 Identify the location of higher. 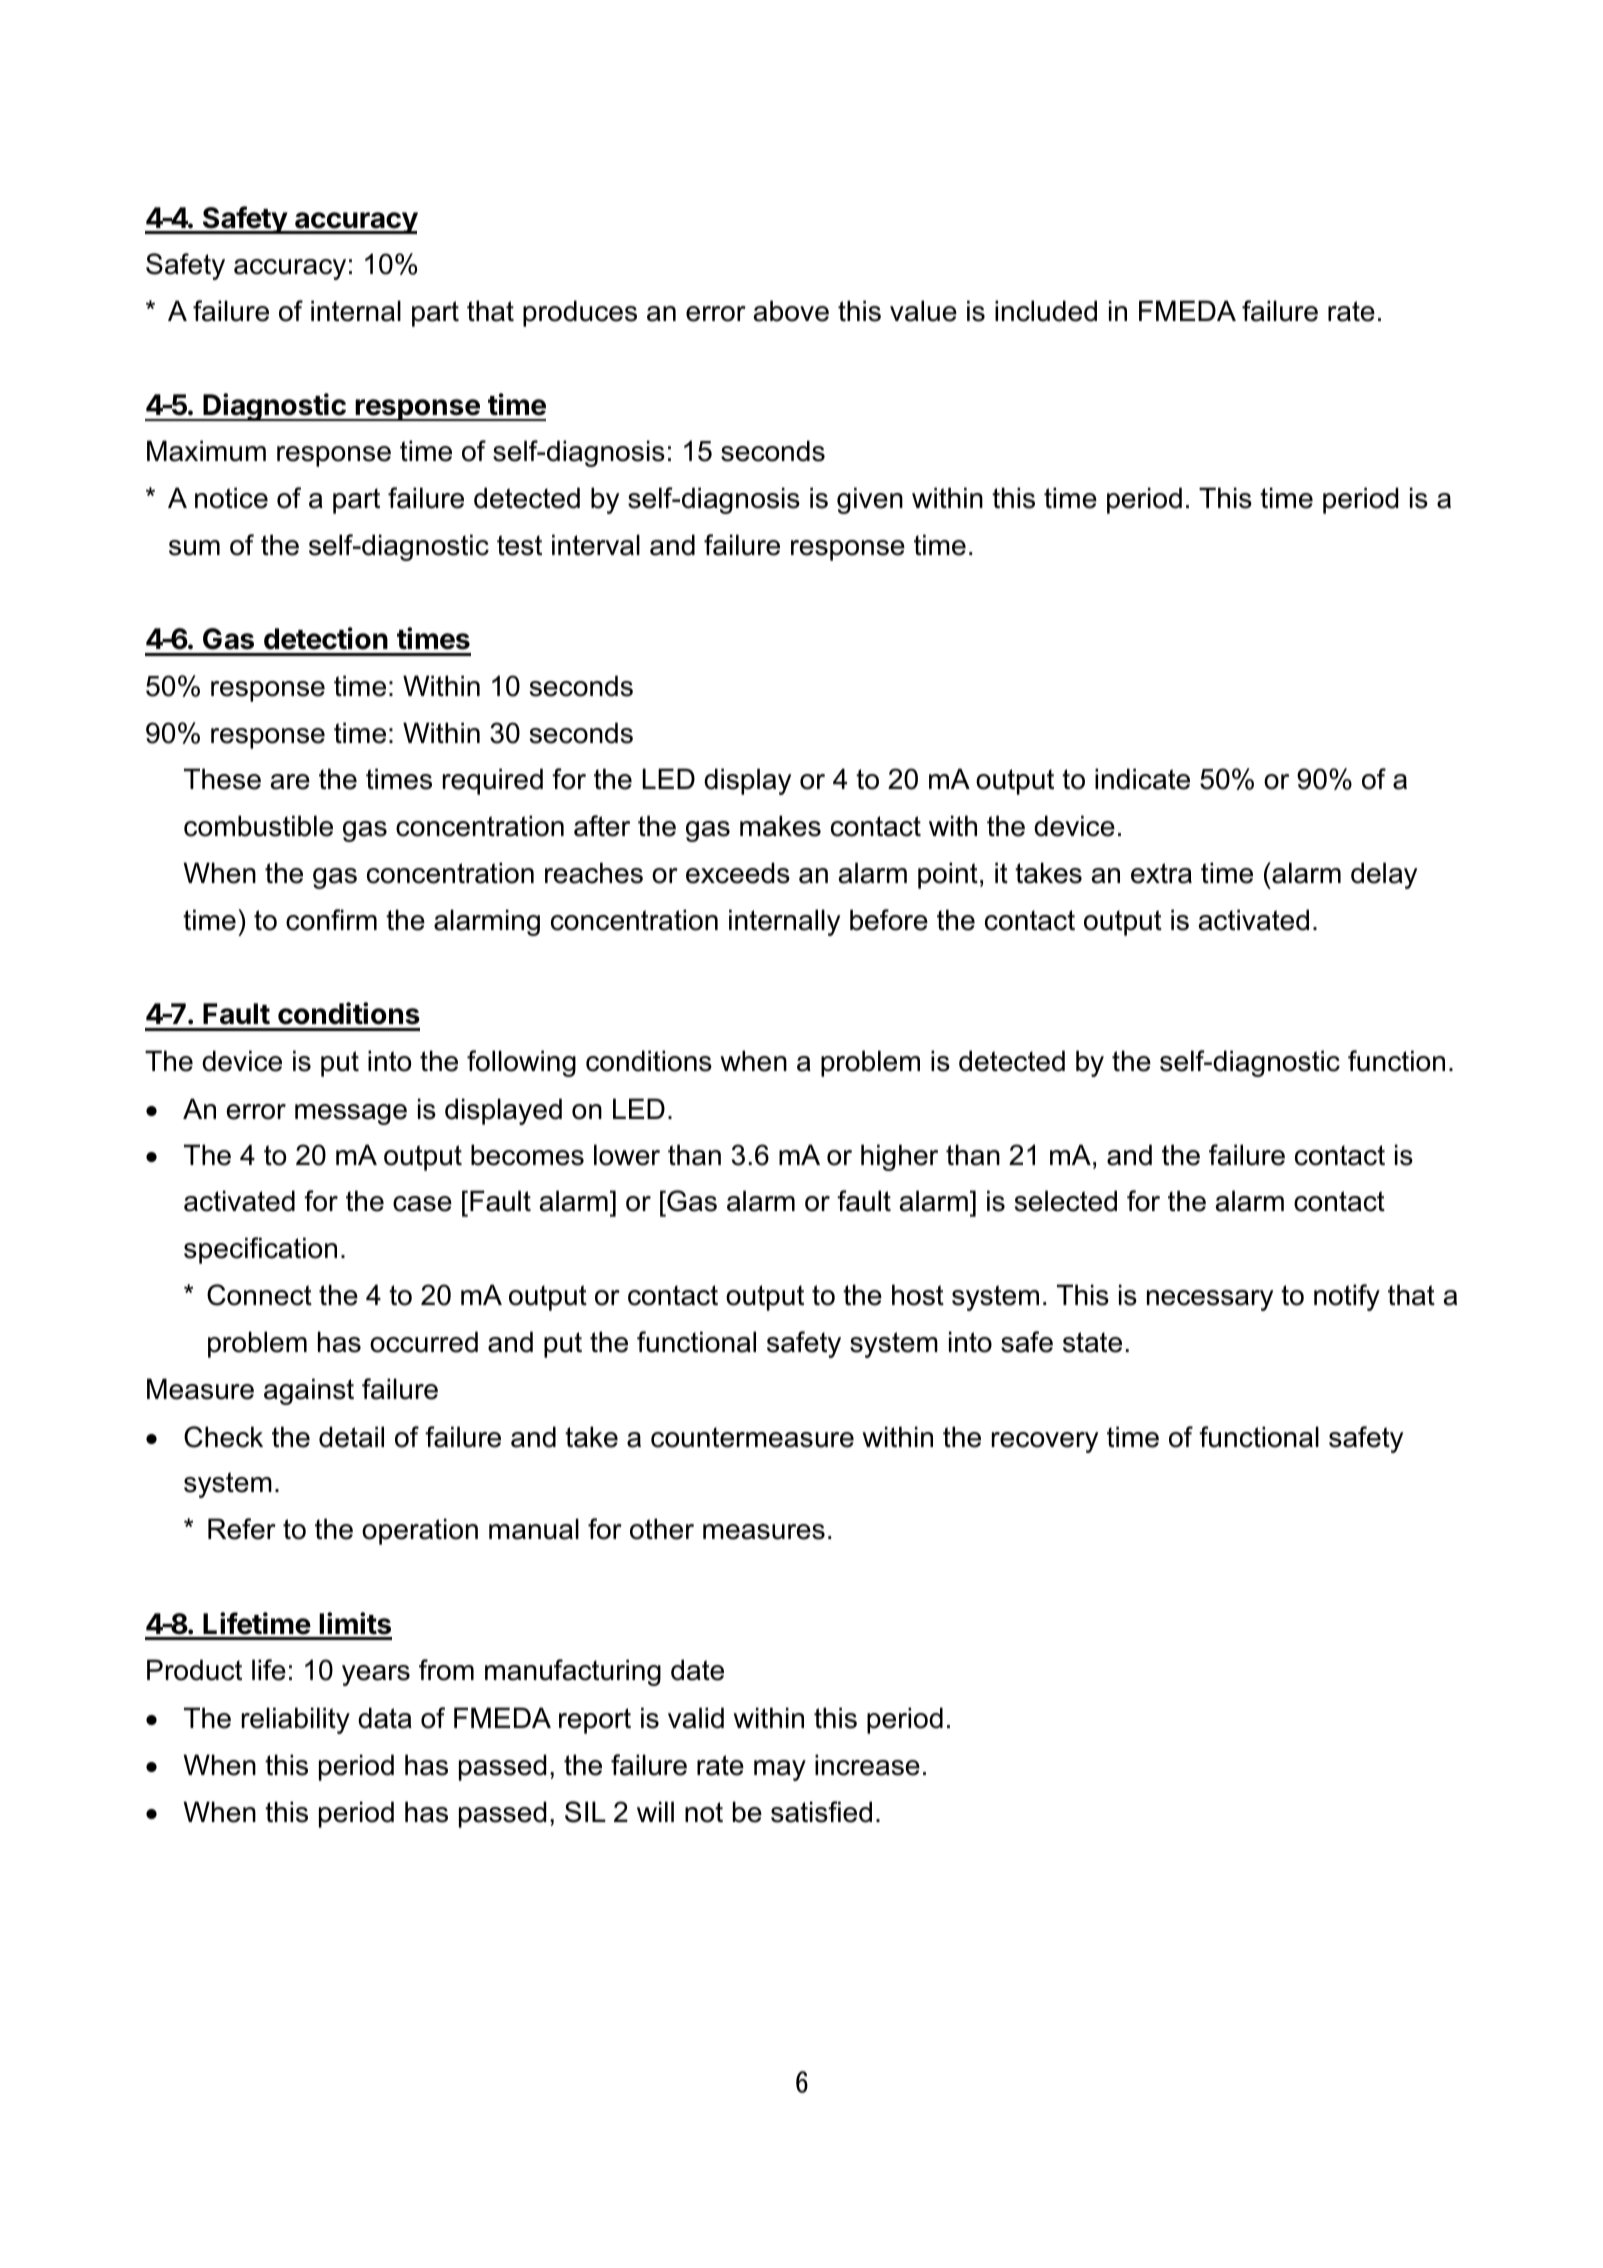
(899, 1157).
